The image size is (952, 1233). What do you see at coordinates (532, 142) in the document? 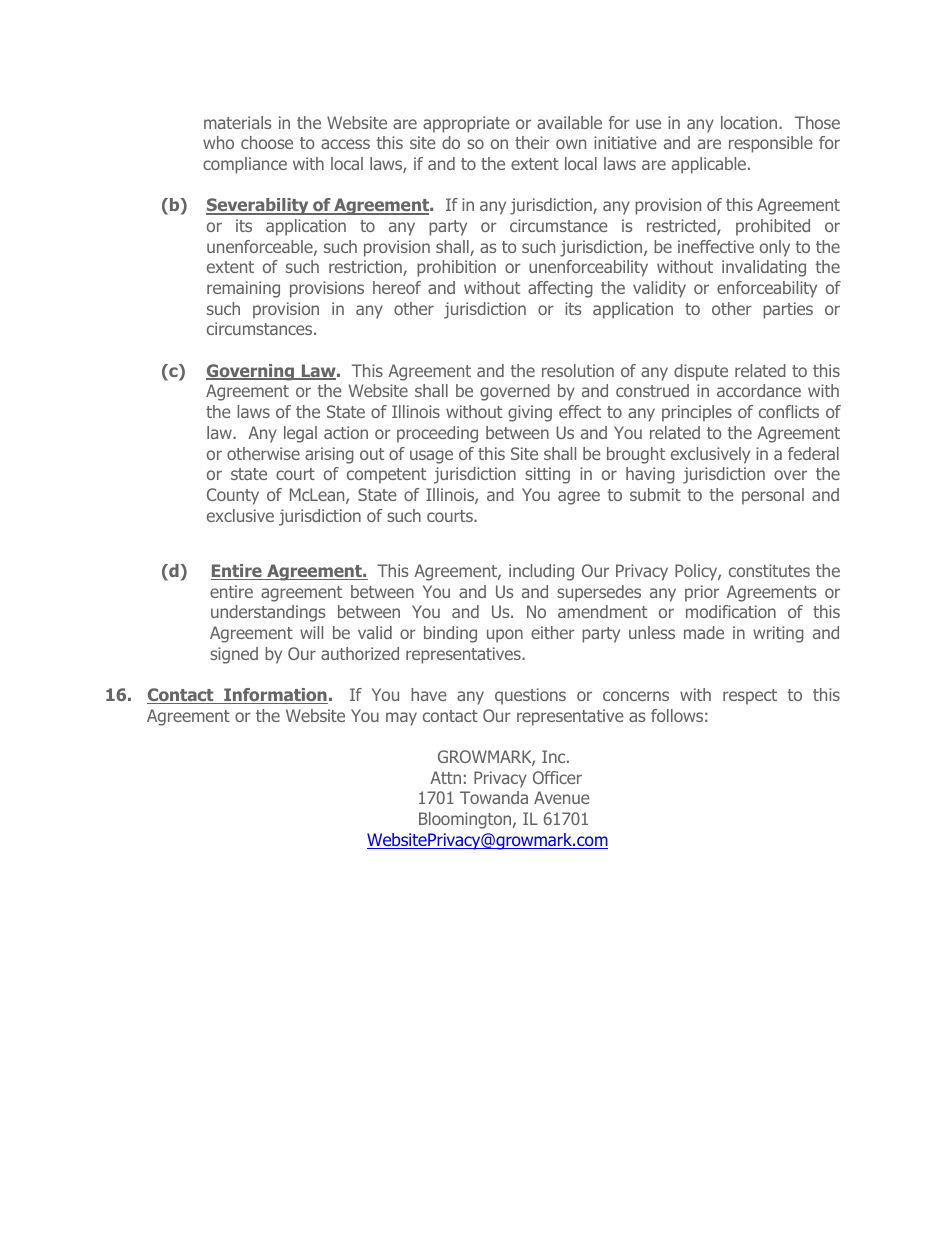
I see `their` at bounding box center [532, 142].
